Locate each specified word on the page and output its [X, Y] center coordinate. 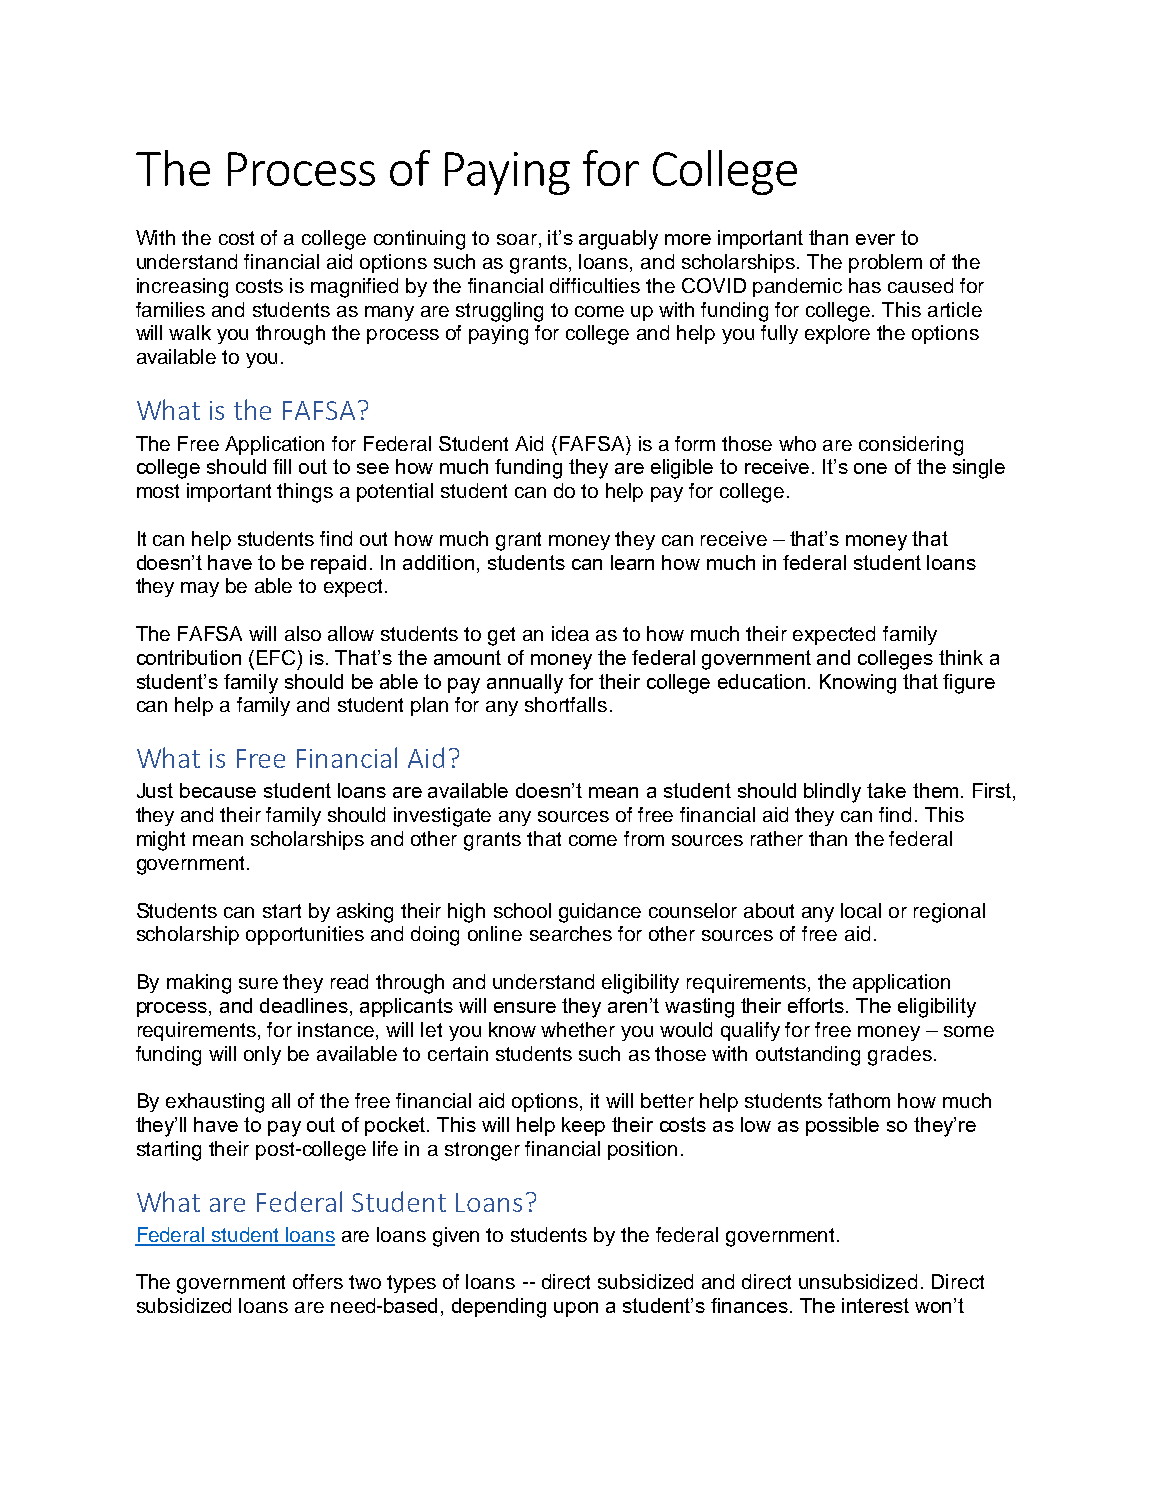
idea [570, 633]
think [961, 657]
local [861, 910]
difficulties [595, 285]
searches [571, 933]
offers [318, 1281]
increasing [182, 288]
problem [885, 263]
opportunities [305, 935]
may [200, 589]
